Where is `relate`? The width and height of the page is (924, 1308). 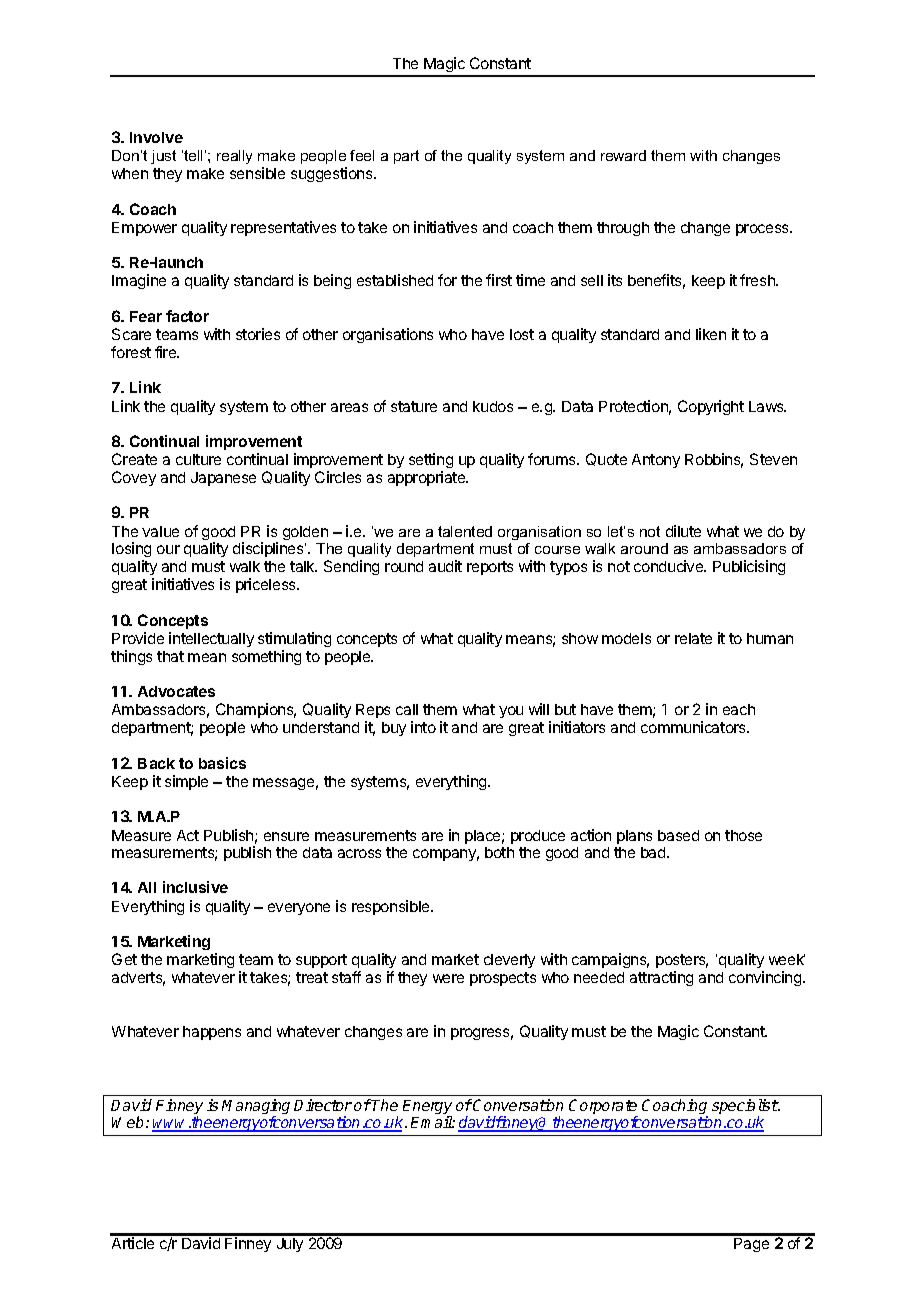 relate is located at coordinates (693, 638).
